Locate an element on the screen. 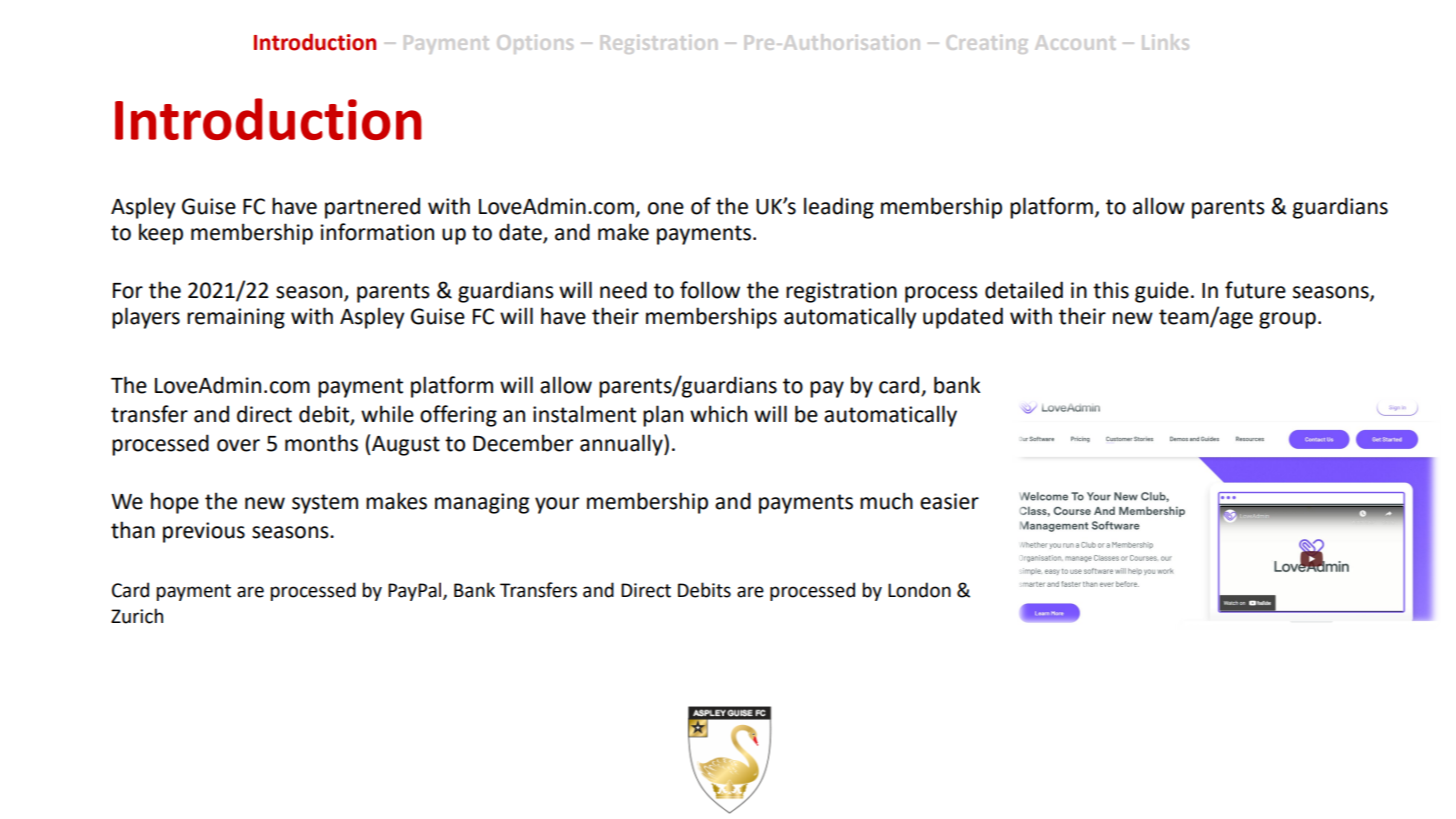 This screenshot has height=819, width=1456. Creating is located at coordinates (987, 44).
